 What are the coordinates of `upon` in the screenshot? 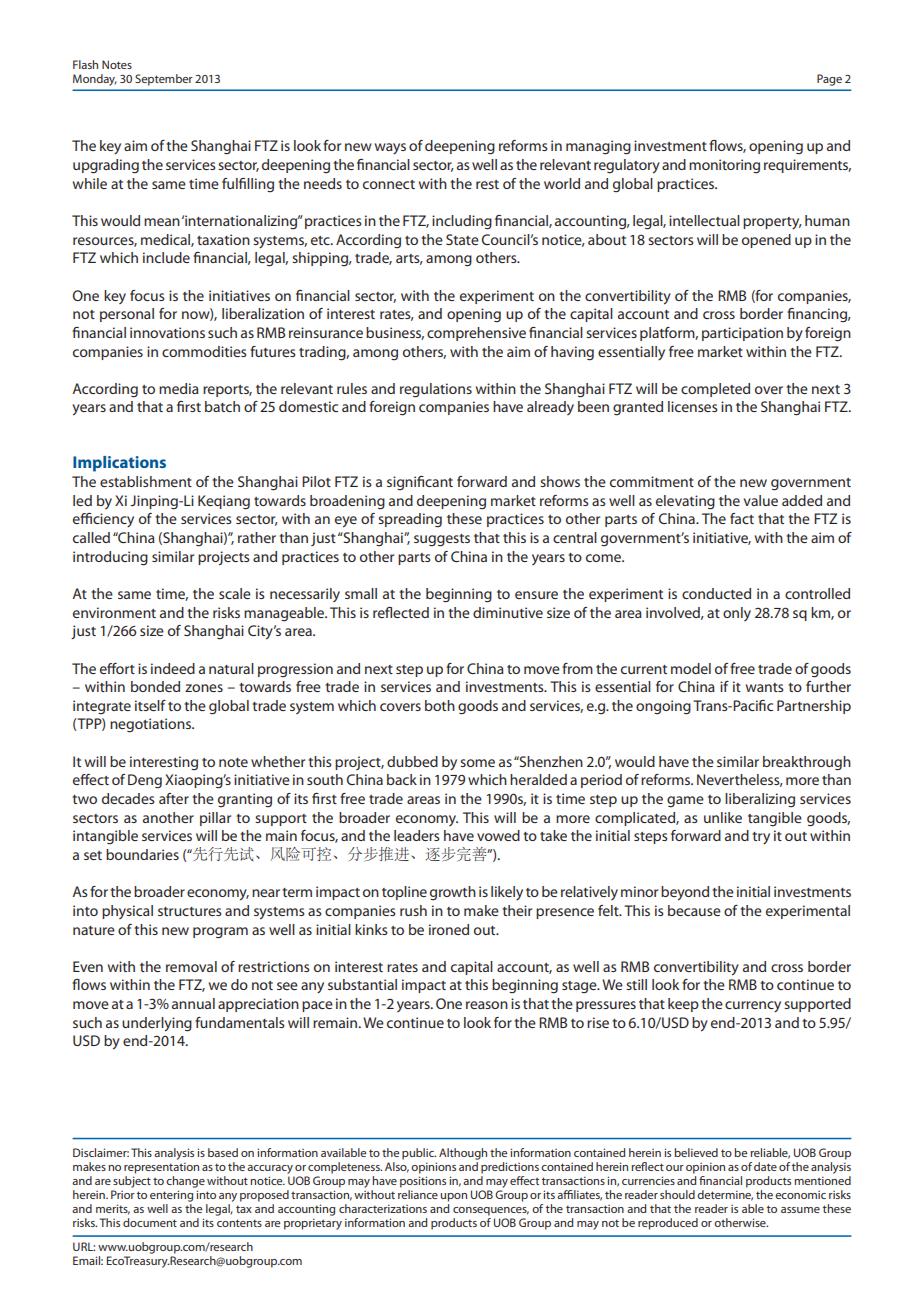 It's located at (453, 1197).
